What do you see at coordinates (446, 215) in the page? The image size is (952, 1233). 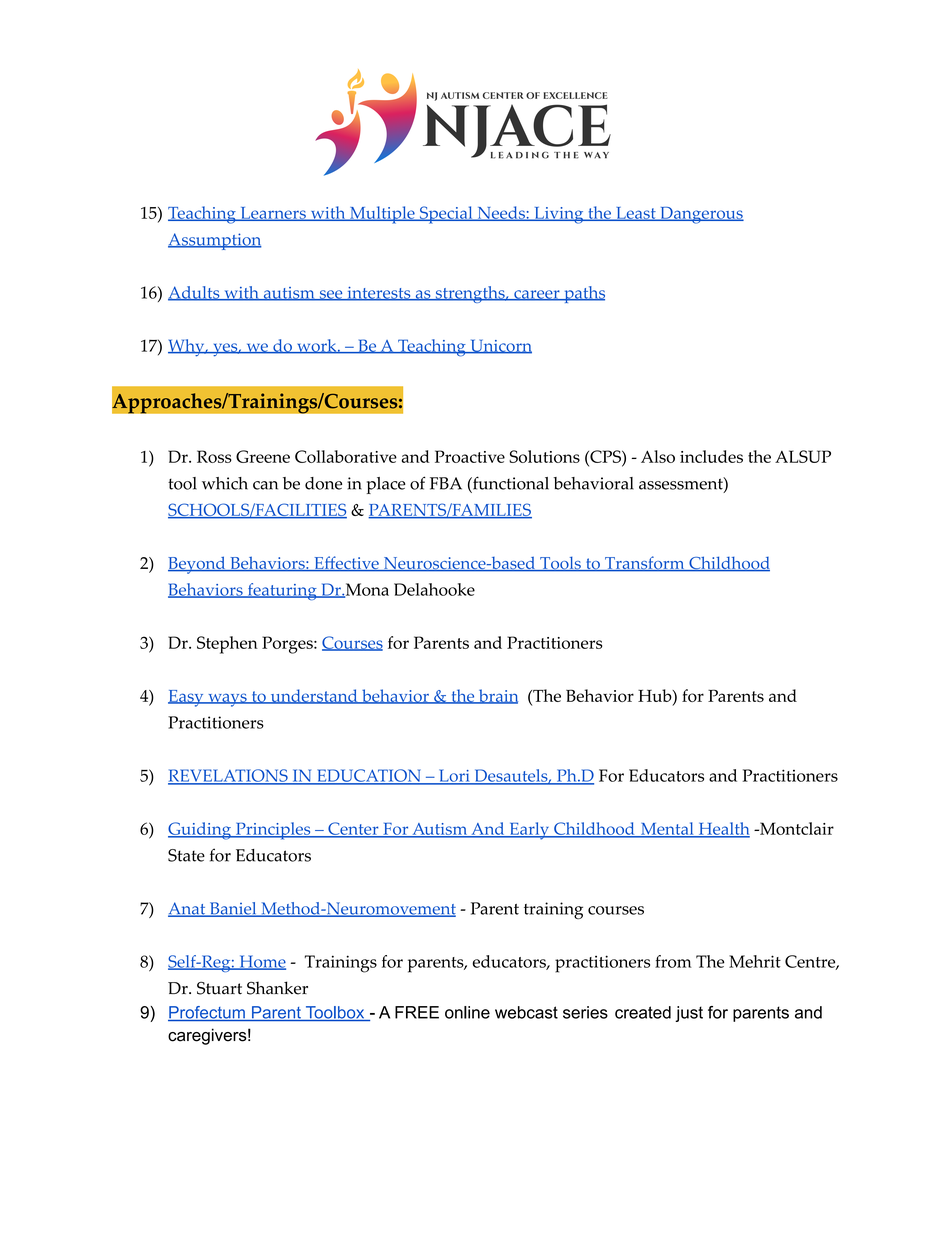 I see `Special` at bounding box center [446, 215].
